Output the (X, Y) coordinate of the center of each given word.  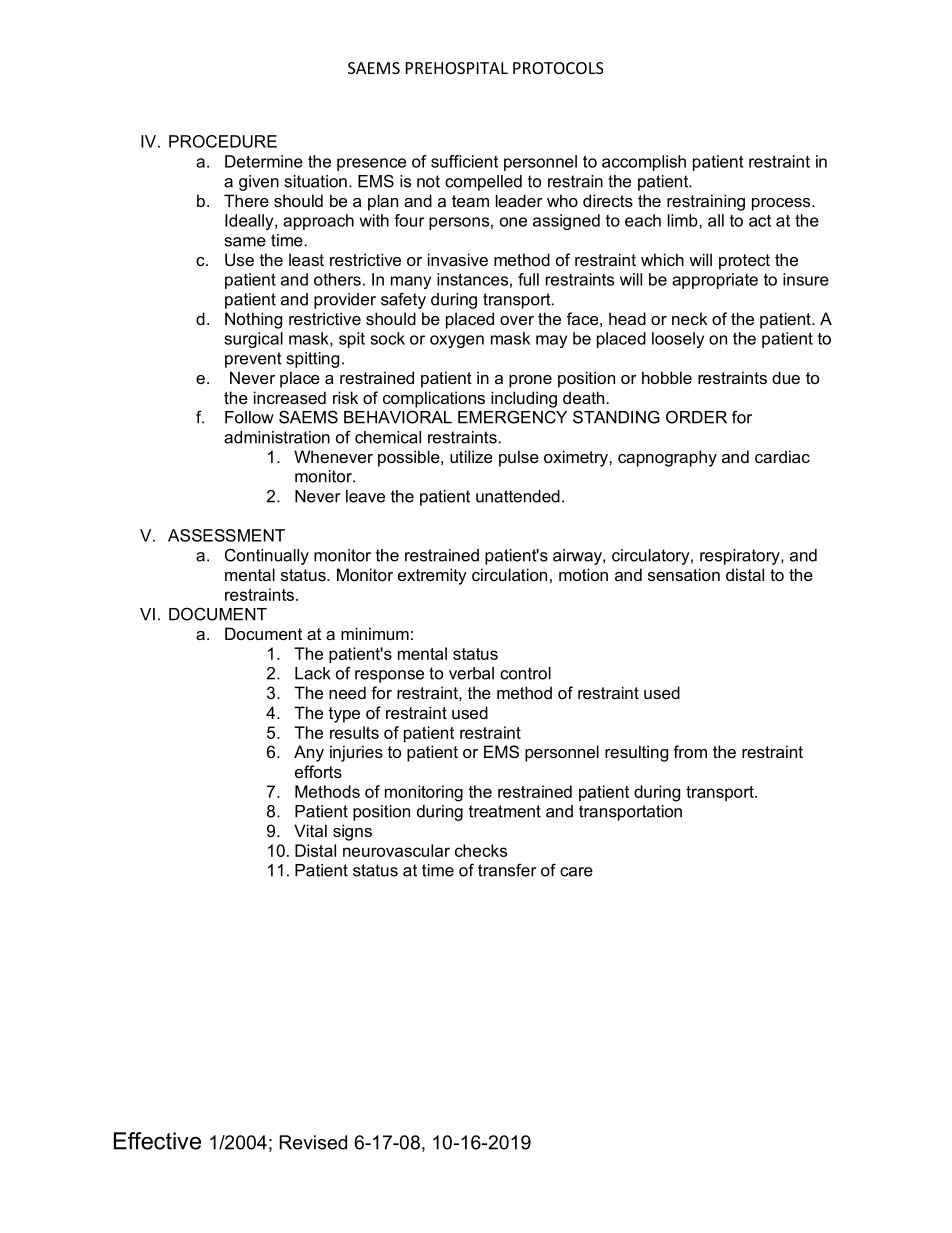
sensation (684, 574)
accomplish (644, 163)
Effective (157, 1141)
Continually (267, 556)
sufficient (464, 161)
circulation (509, 574)
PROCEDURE (223, 141)
